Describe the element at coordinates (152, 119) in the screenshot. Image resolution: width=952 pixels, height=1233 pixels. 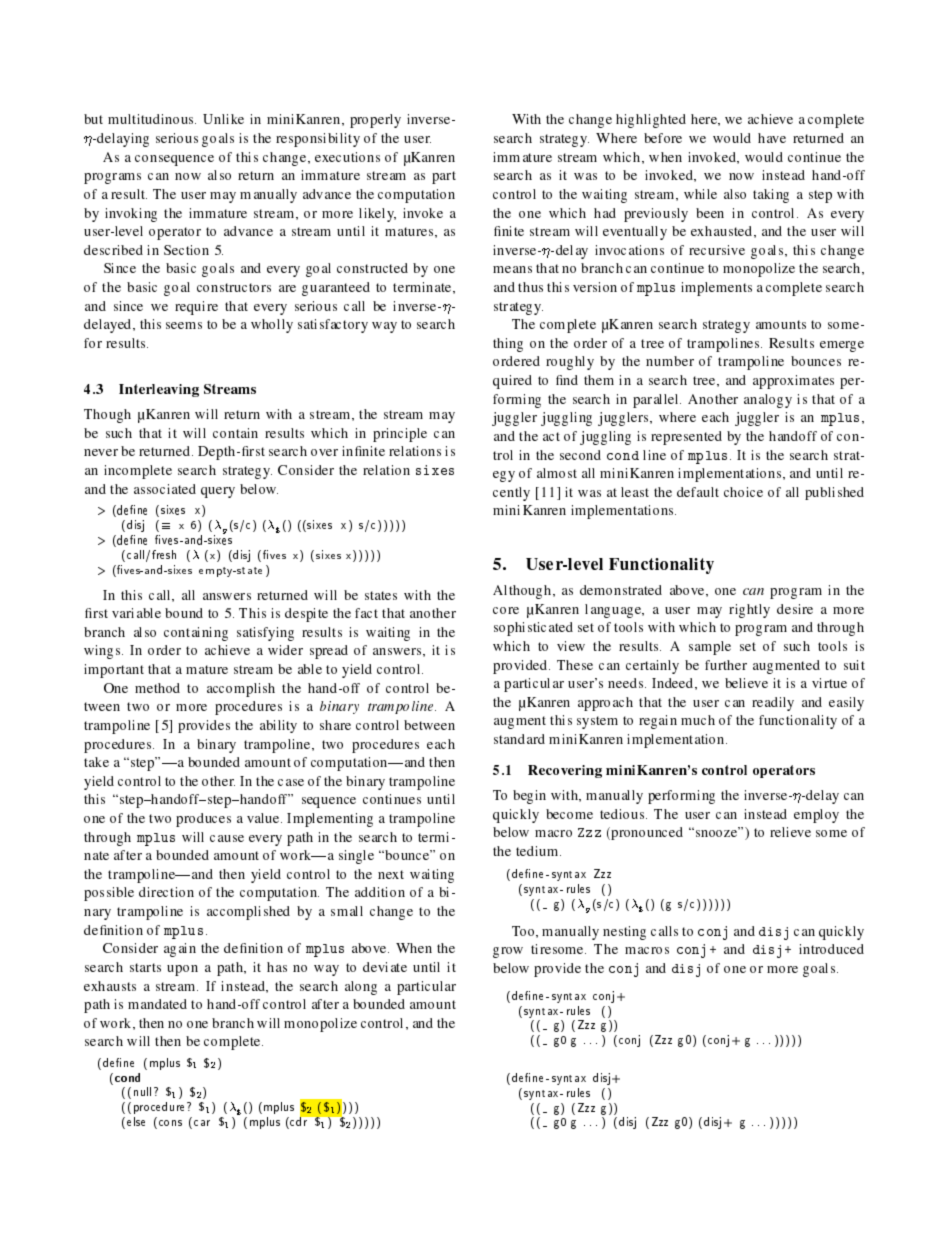
I see `multitudinous` at that location.
